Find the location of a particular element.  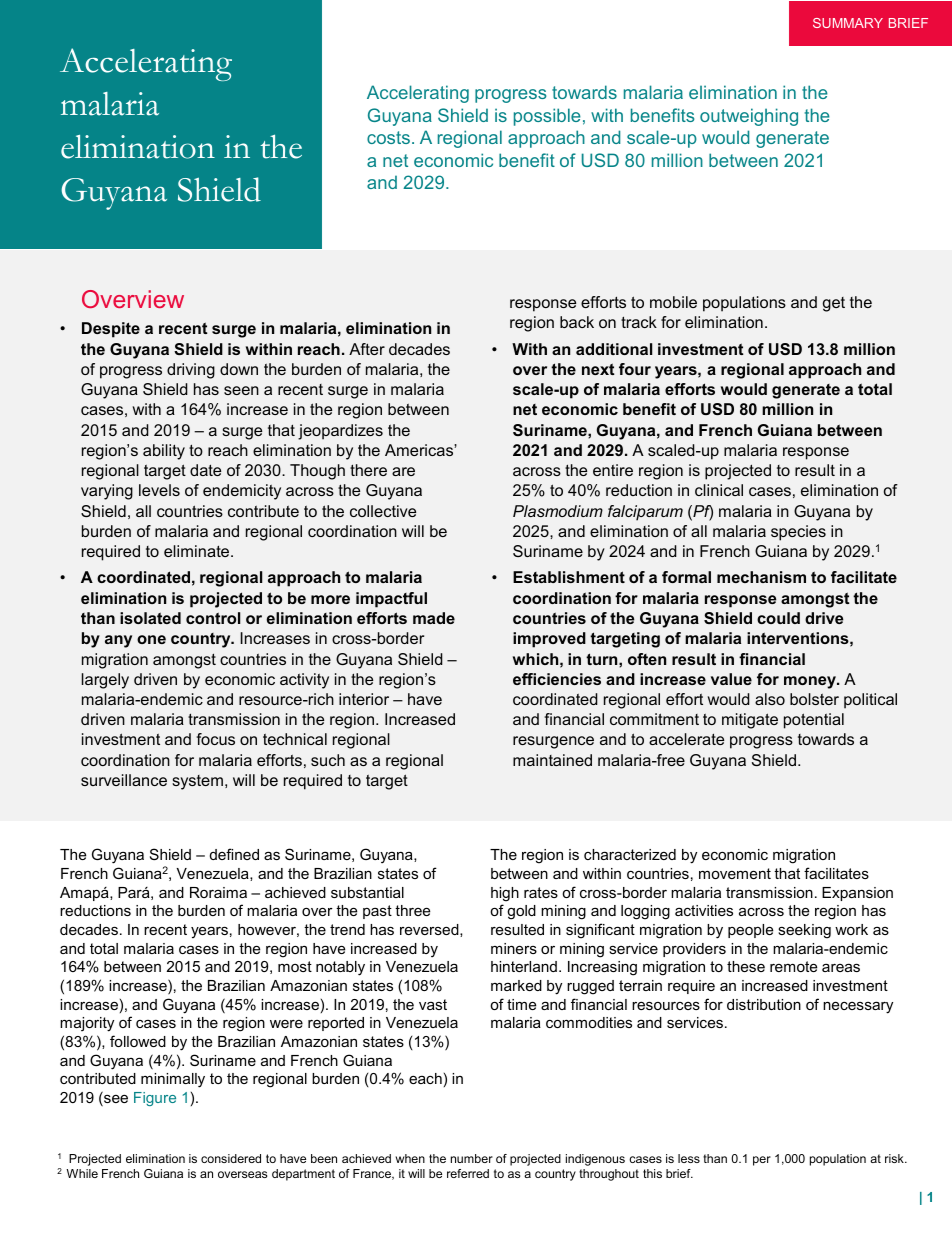

considered is located at coordinates (231, 1158).
